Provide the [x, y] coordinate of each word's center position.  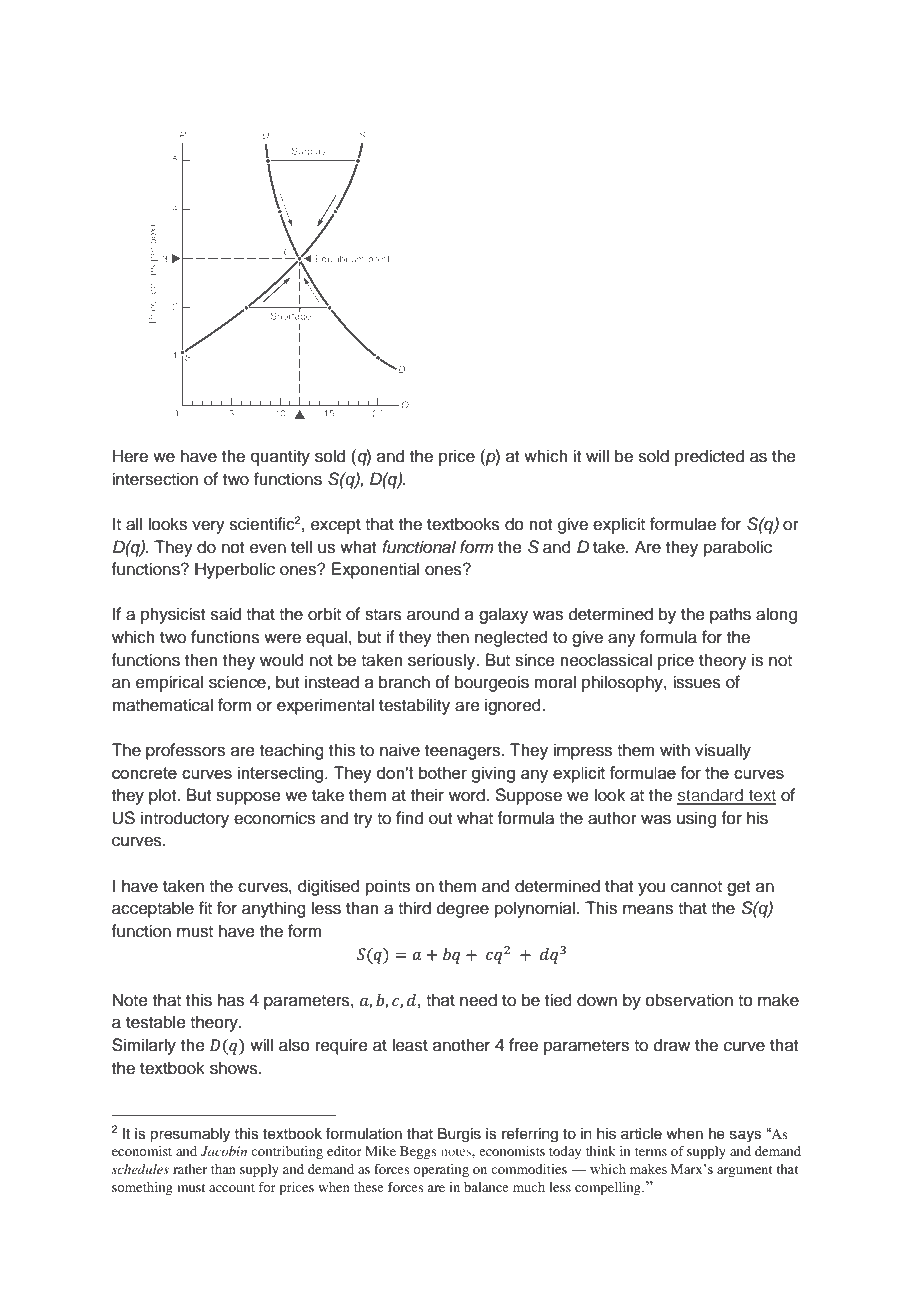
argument [744, 1171]
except [336, 526]
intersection [155, 479]
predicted [709, 457]
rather [190, 1169]
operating [441, 1170]
